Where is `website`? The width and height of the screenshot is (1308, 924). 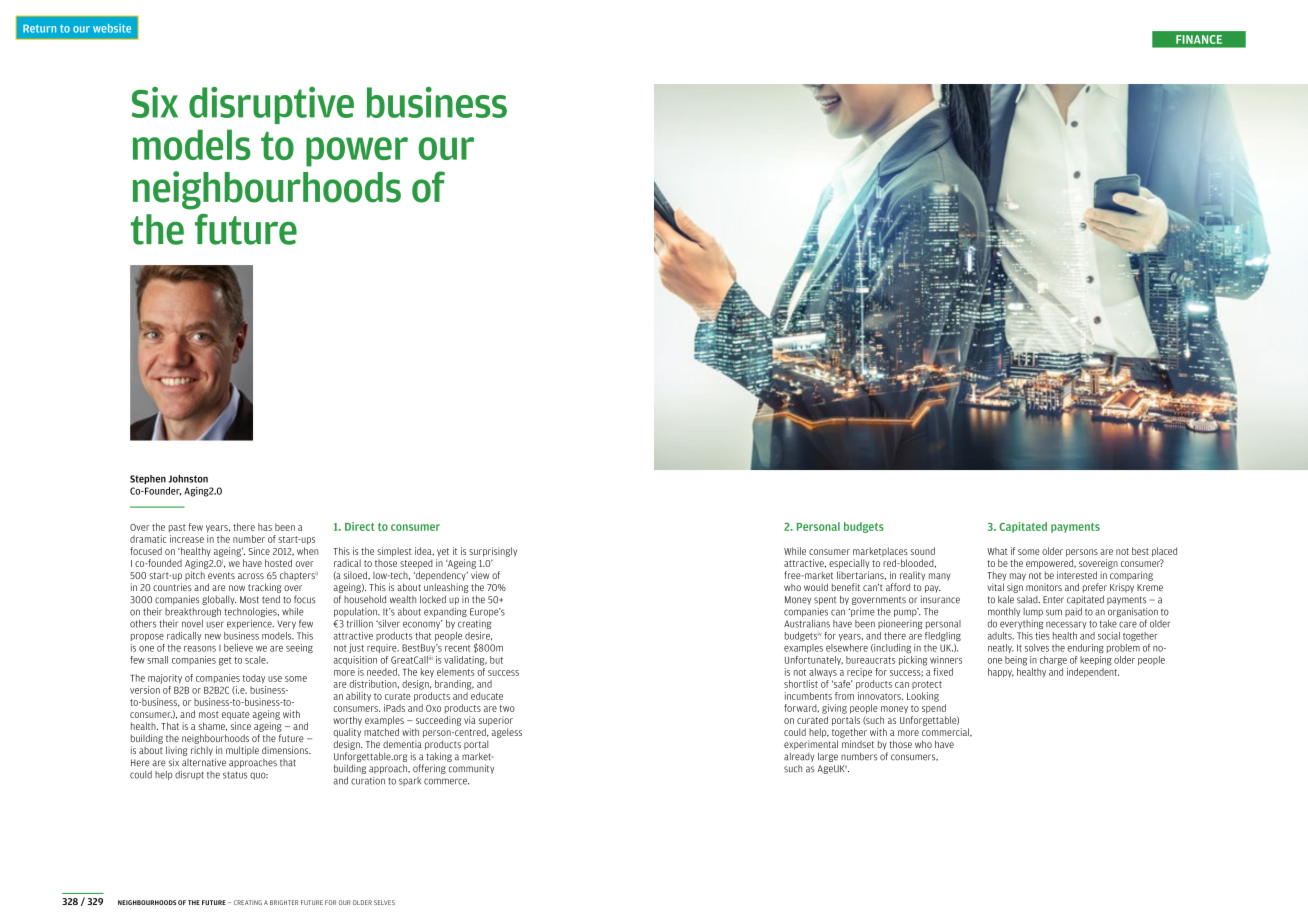 website is located at coordinates (112, 28).
